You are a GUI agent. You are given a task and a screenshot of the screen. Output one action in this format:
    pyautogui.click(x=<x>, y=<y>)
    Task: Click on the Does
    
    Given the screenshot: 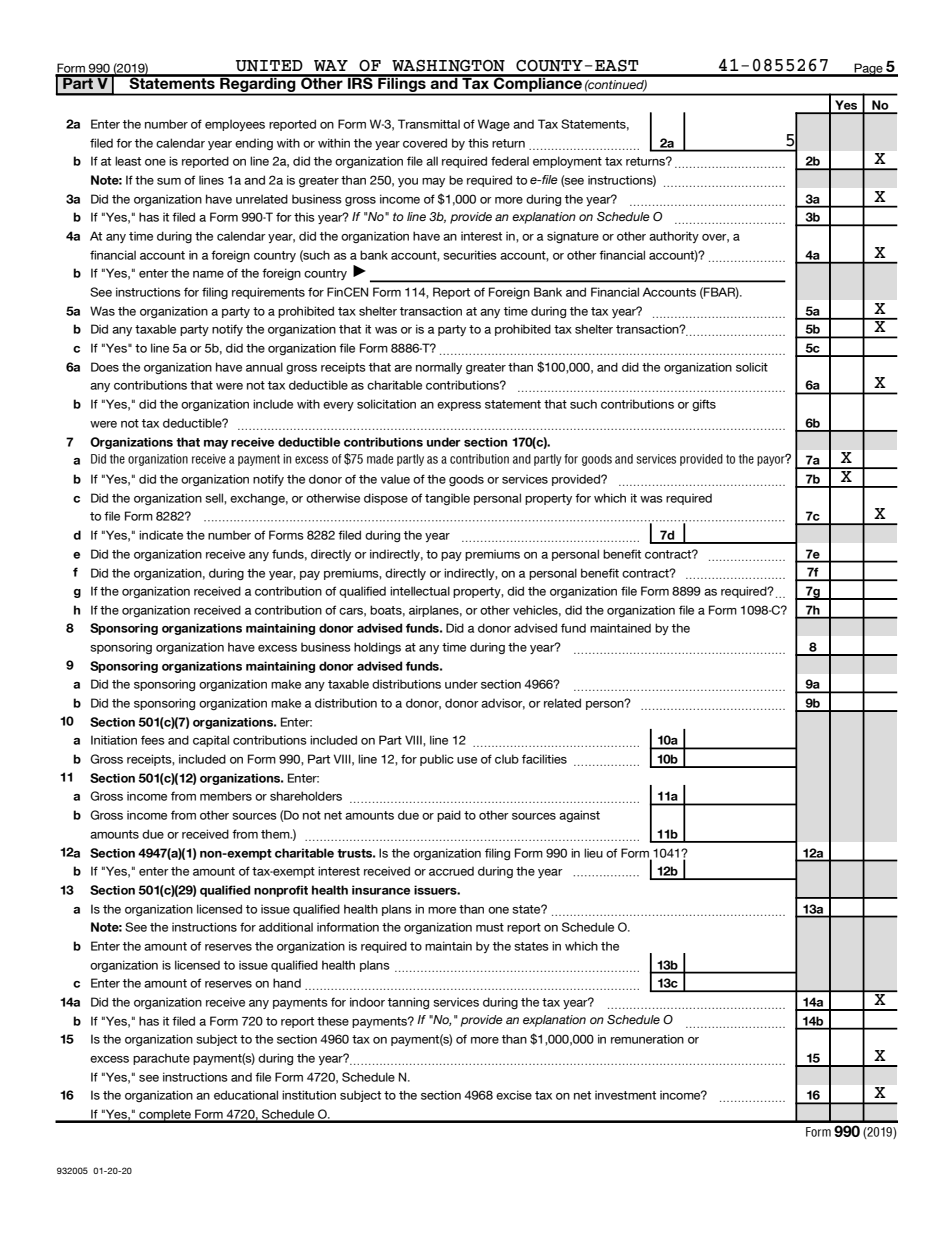 What is the action you would take?
    pyautogui.click(x=105, y=367)
